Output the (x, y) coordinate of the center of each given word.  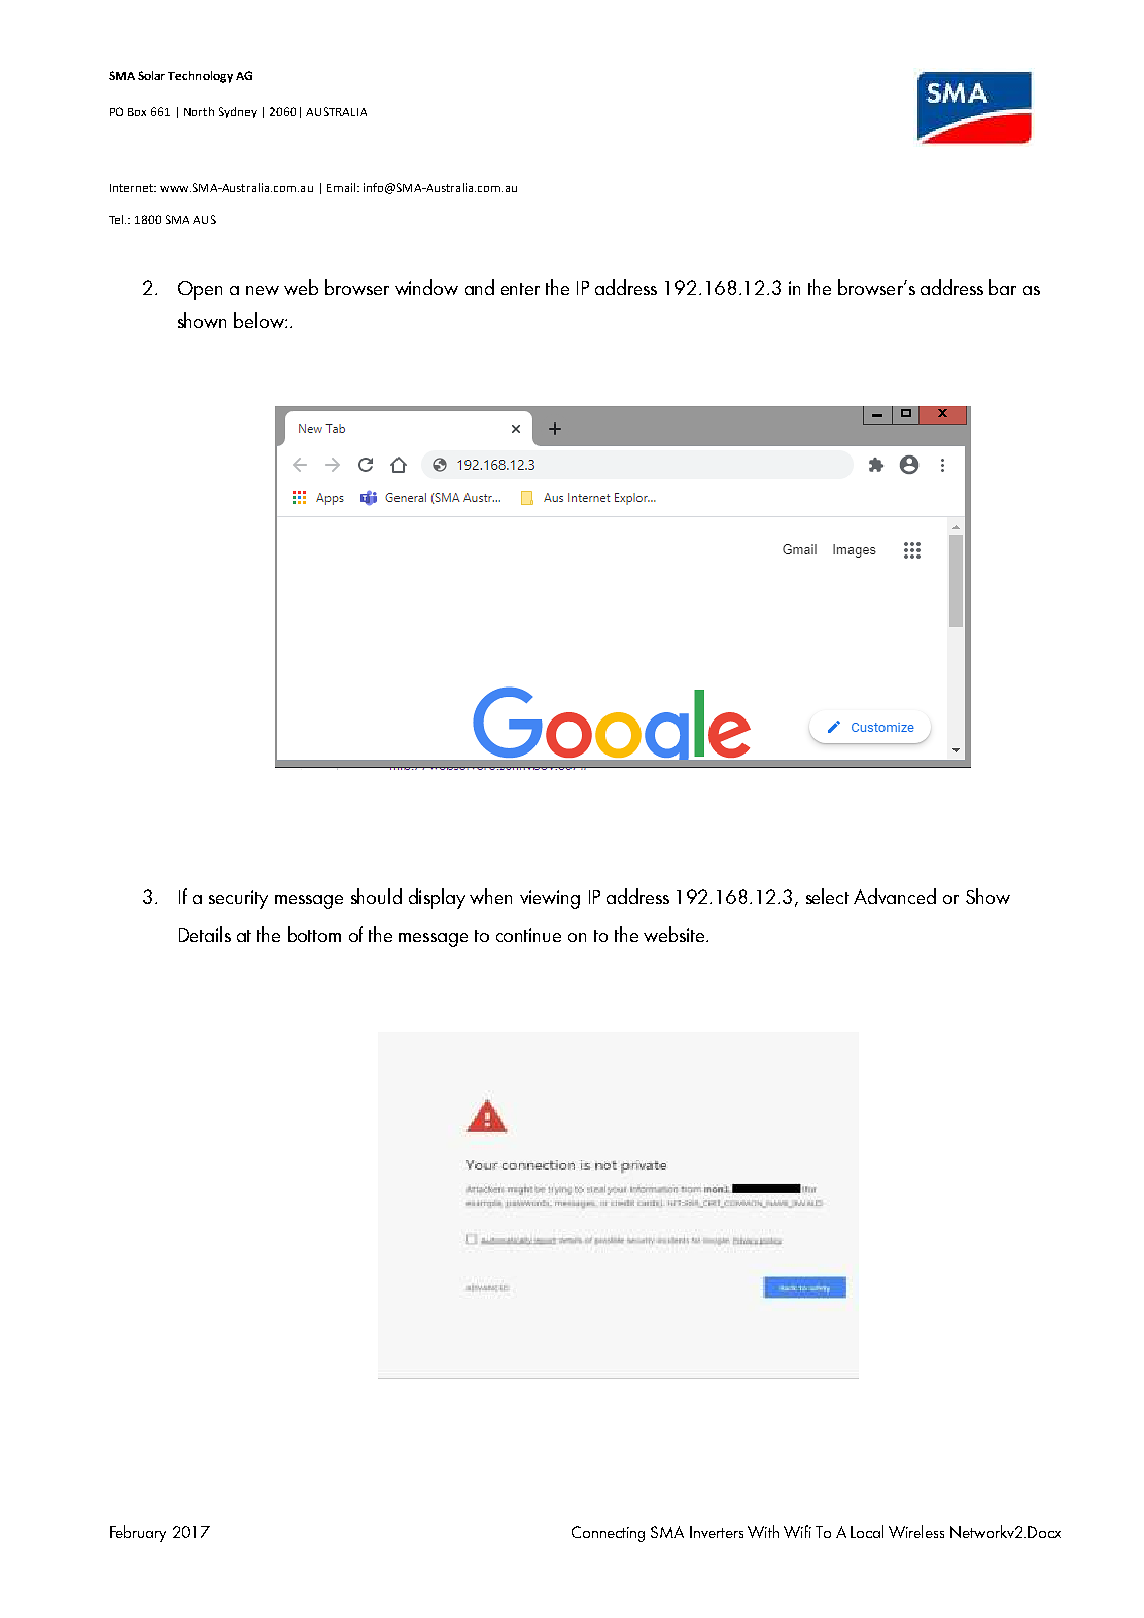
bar (1002, 287)
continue (528, 935)
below (260, 320)
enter (520, 289)
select (827, 896)
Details (205, 934)
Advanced (895, 896)
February (138, 1533)
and (479, 287)
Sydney (238, 112)
